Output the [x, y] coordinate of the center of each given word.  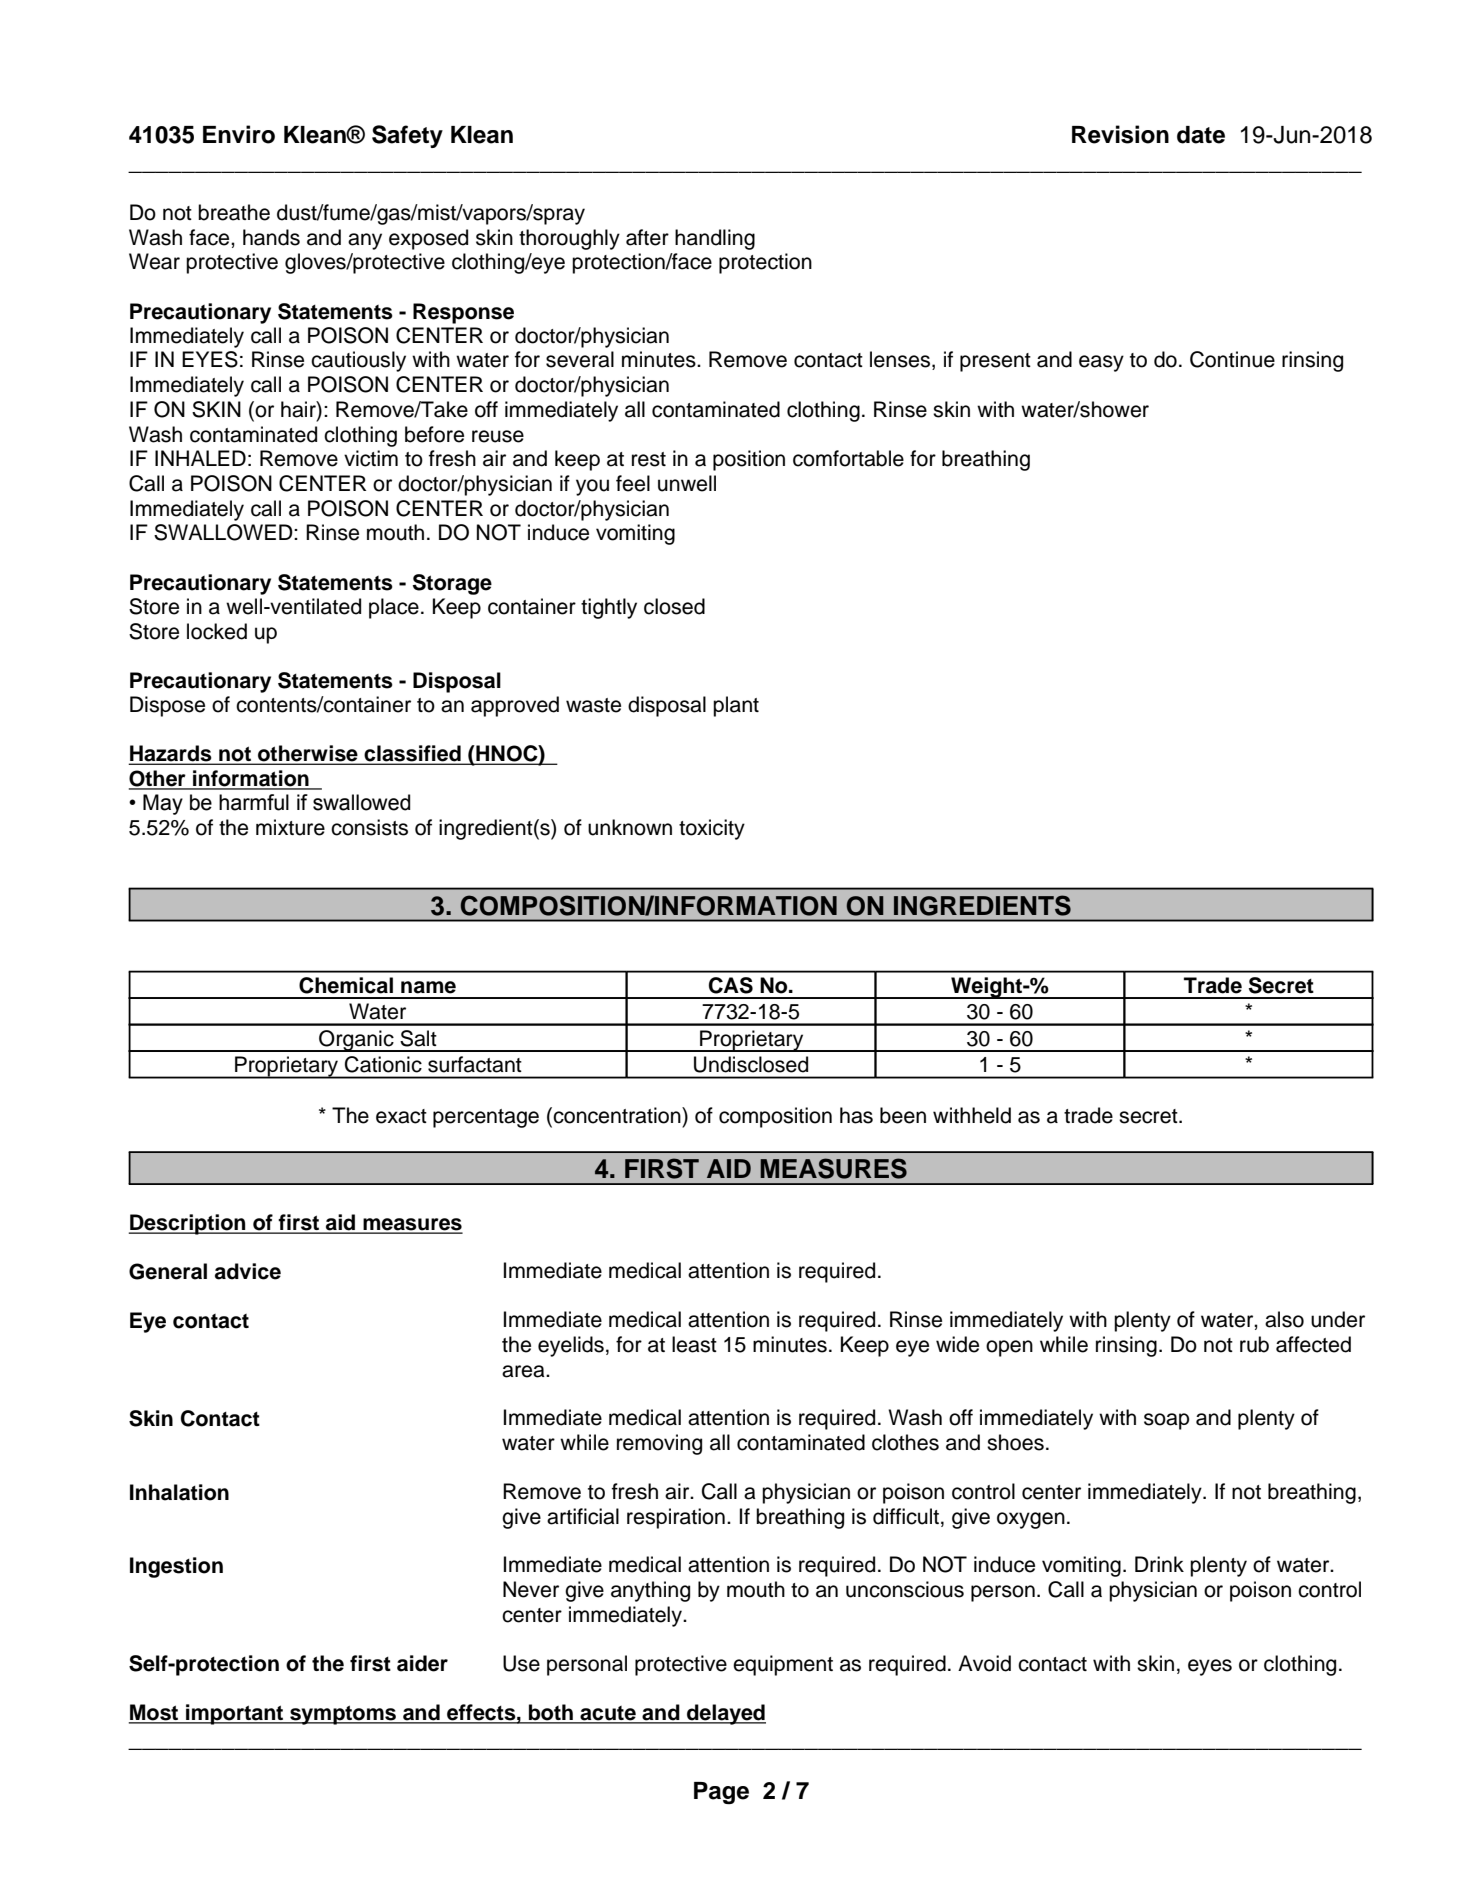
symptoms [343, 1715]
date [1201, 135]
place [394, 608]
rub [1254, 1344]
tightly [609, 608]
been [903, 1115]
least [694, 1344]
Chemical [346, 985]
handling [715, 239]
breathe [234, 212]
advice [248, 1271]
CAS [731, 985]
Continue [1232, 359]
